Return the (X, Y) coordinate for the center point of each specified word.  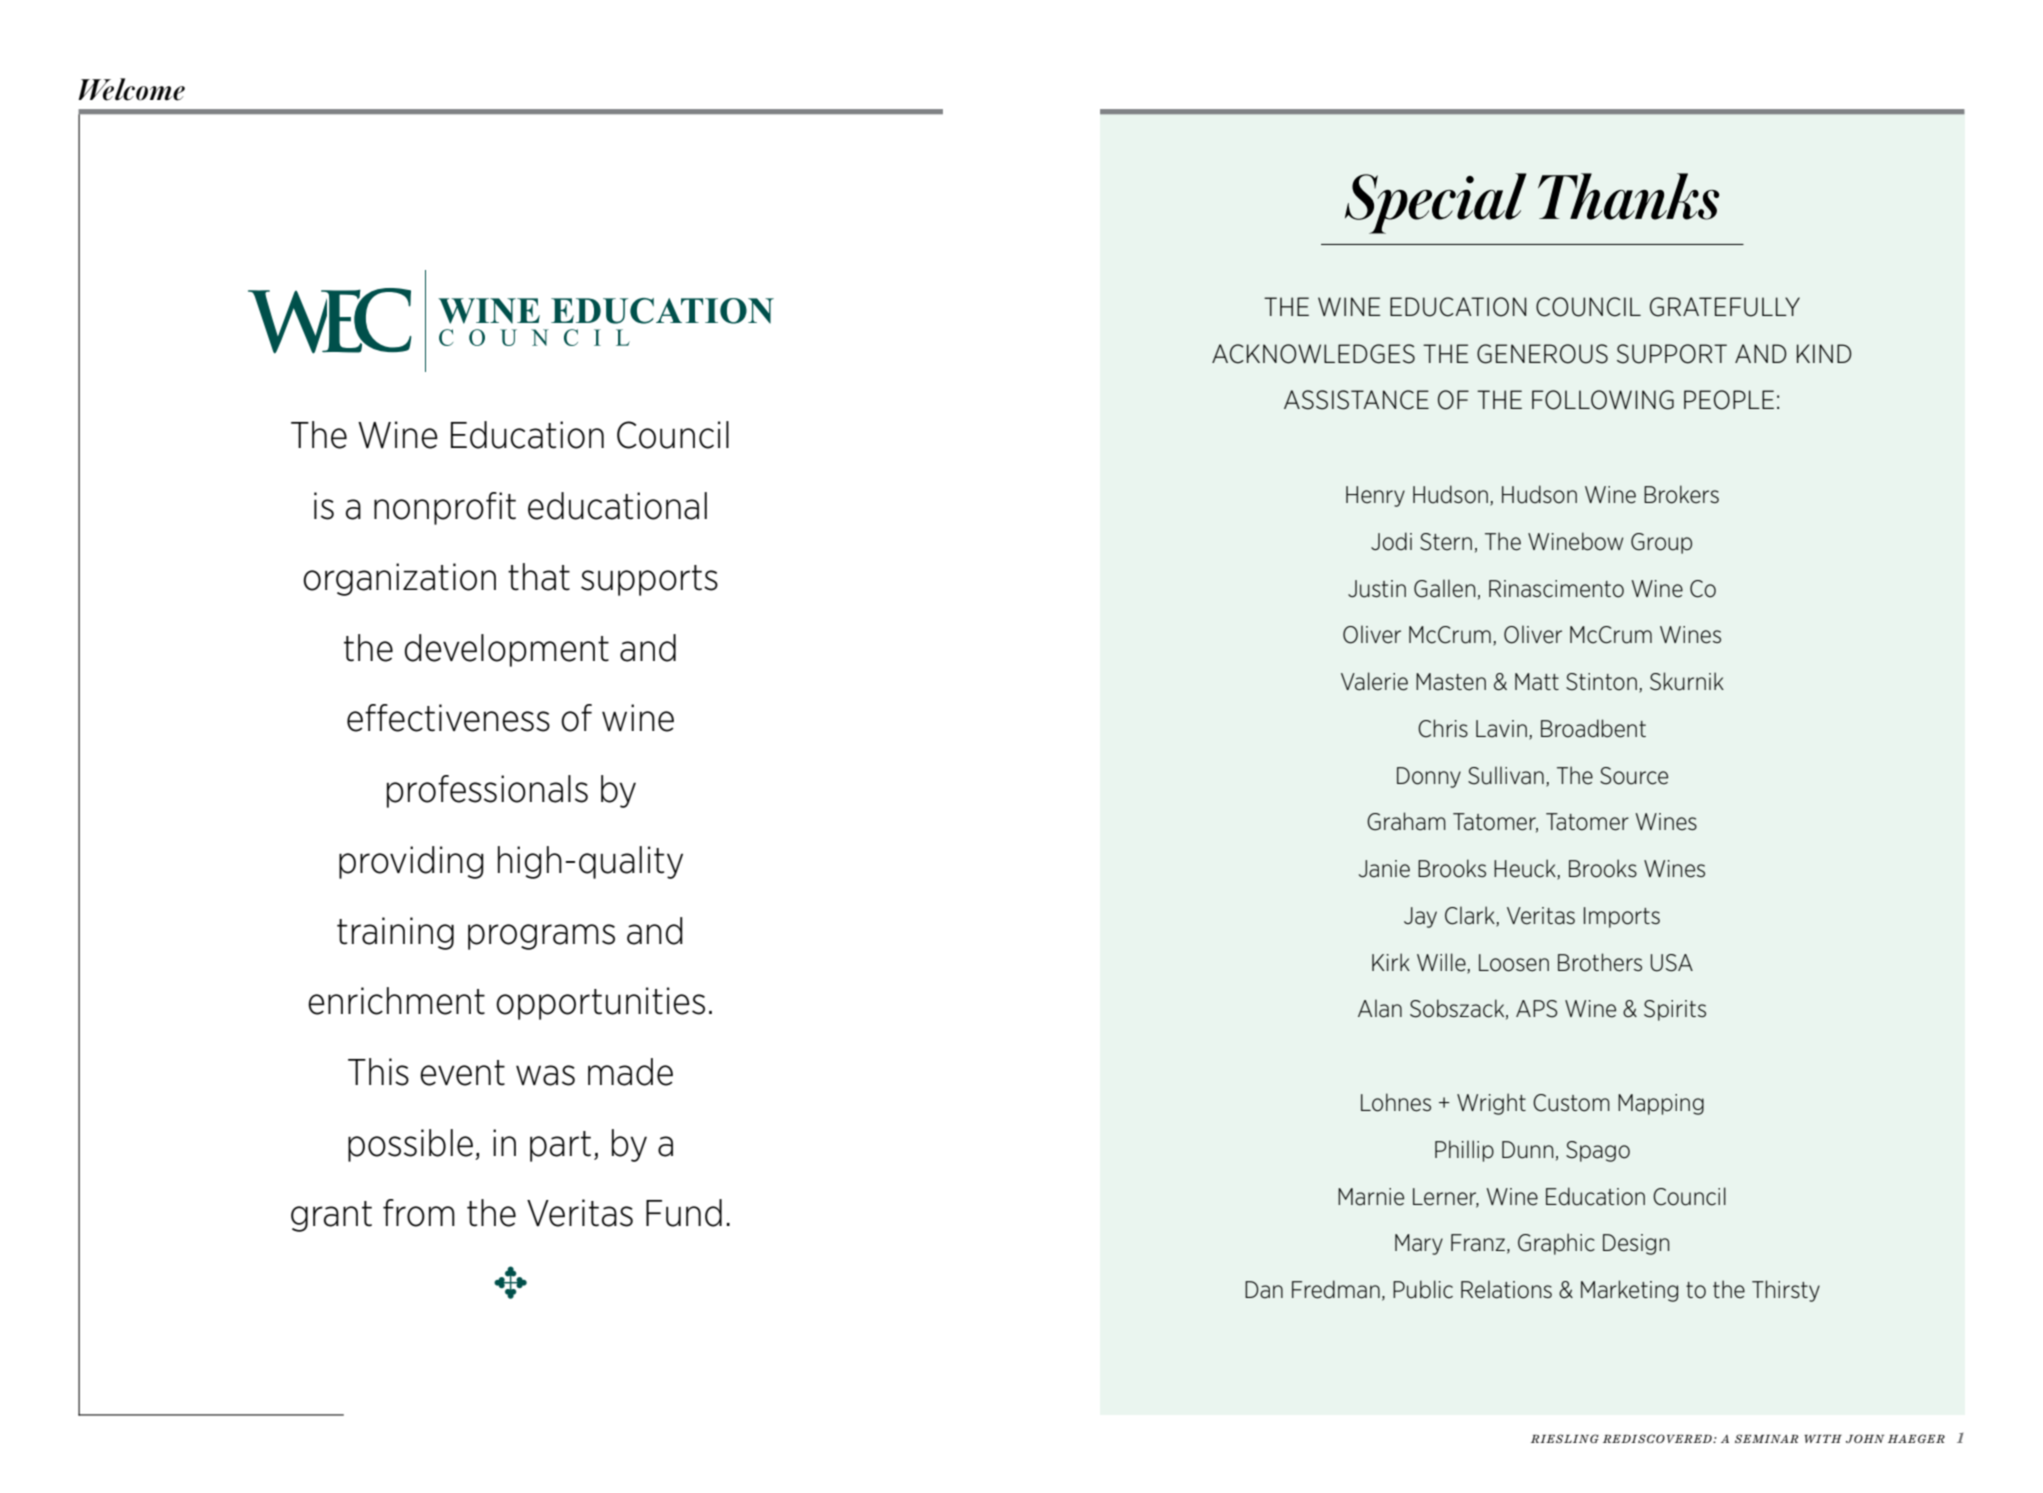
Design (1636, 1244)
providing (411, 862)
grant (331, 1216)
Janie (1384, 869)
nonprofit (445, 508)
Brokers (1681, 494)
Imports (1622, 917)
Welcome (131, 89)
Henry (1375, 496)
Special (1436, 203)
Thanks (1628, 196)
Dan (1264, 1290)
